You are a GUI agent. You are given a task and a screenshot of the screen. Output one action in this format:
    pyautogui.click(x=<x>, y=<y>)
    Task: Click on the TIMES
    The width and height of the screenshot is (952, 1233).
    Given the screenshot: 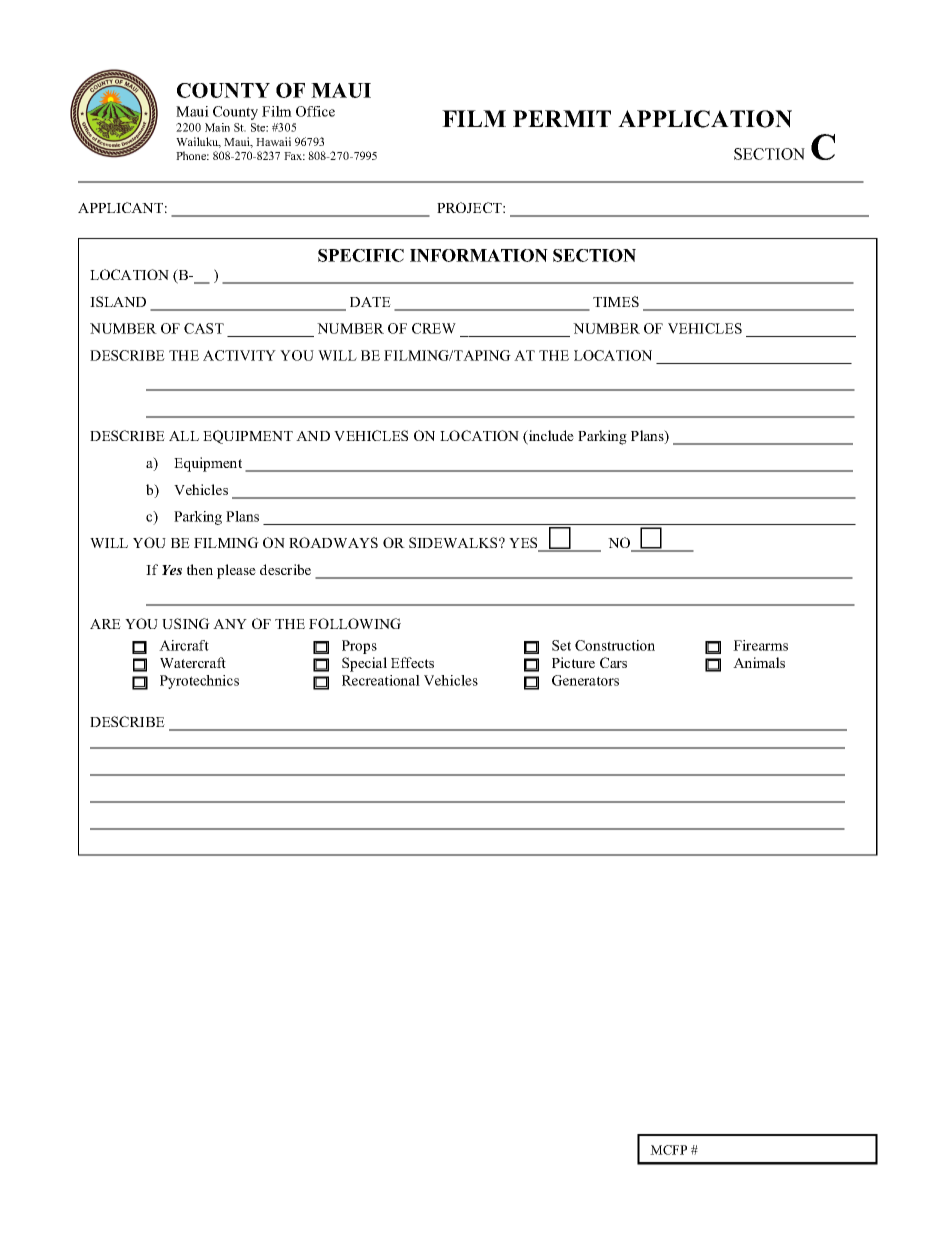 What is the action you would take?
    pyautogui.click(x=616, y=301)
